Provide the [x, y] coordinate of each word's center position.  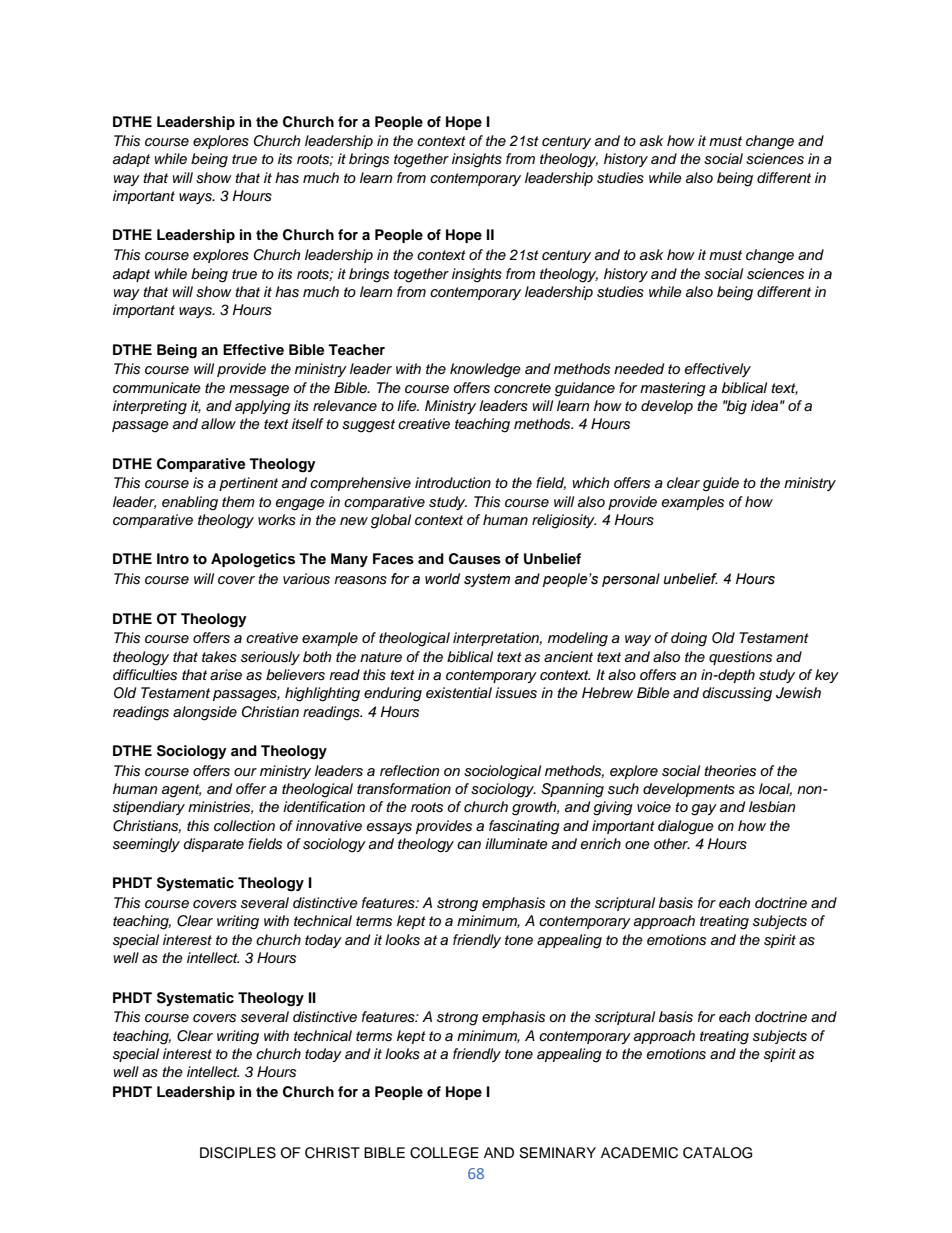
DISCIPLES [238, 1153]
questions [740, 658]
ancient [568, 656]
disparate [214, 845]
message [259, 391]
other [672, 843]
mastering [673, 389]
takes [219, 657]
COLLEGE [444, 1153]
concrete [522, 388]
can [469, 845]
